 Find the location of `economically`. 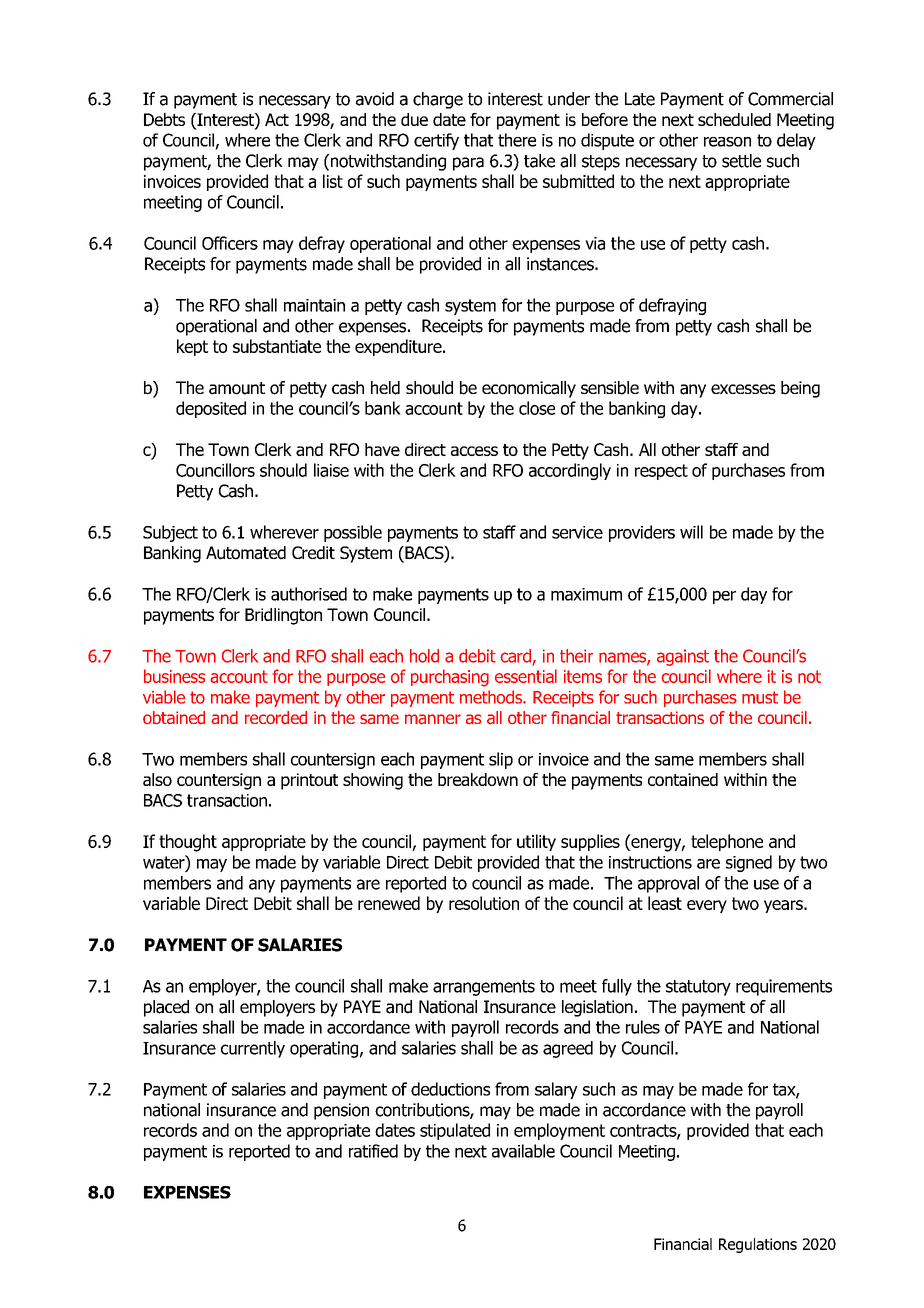

economically is located at coordinates (529, 389).
